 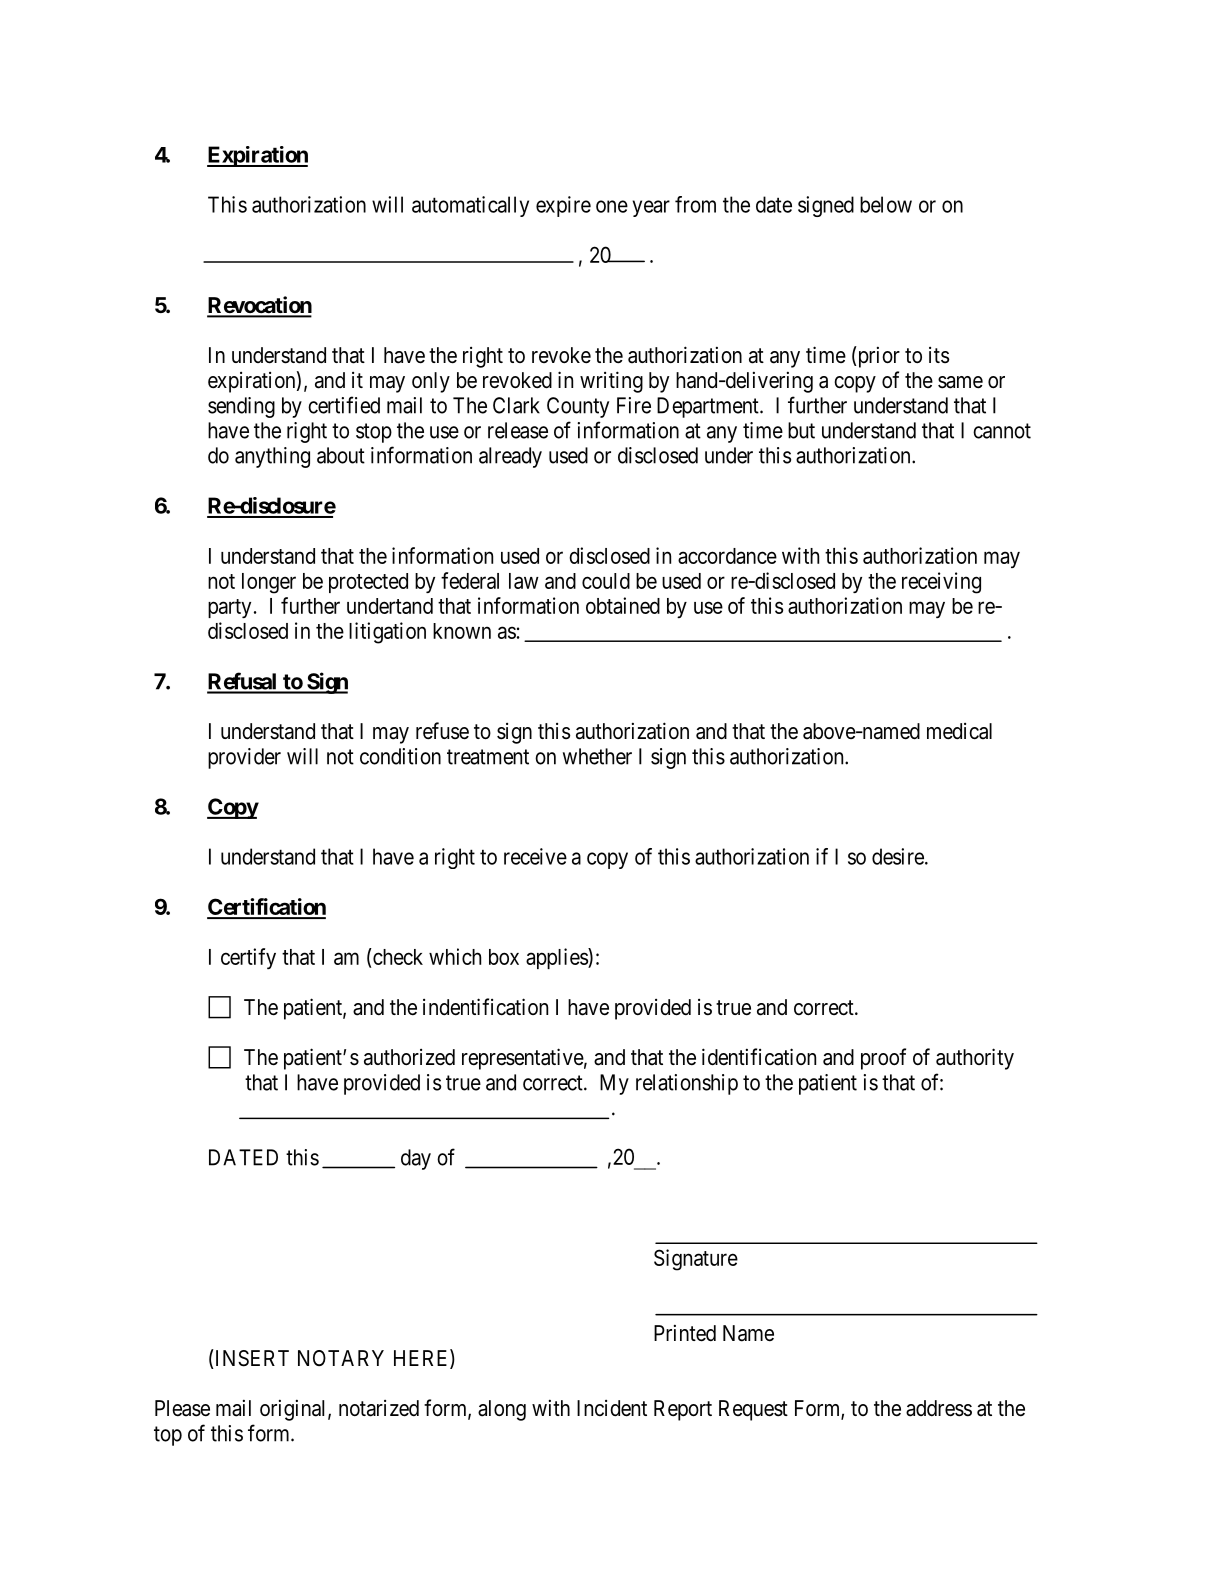 I want to click on NOTARY, so click(x=341, y=1358).
